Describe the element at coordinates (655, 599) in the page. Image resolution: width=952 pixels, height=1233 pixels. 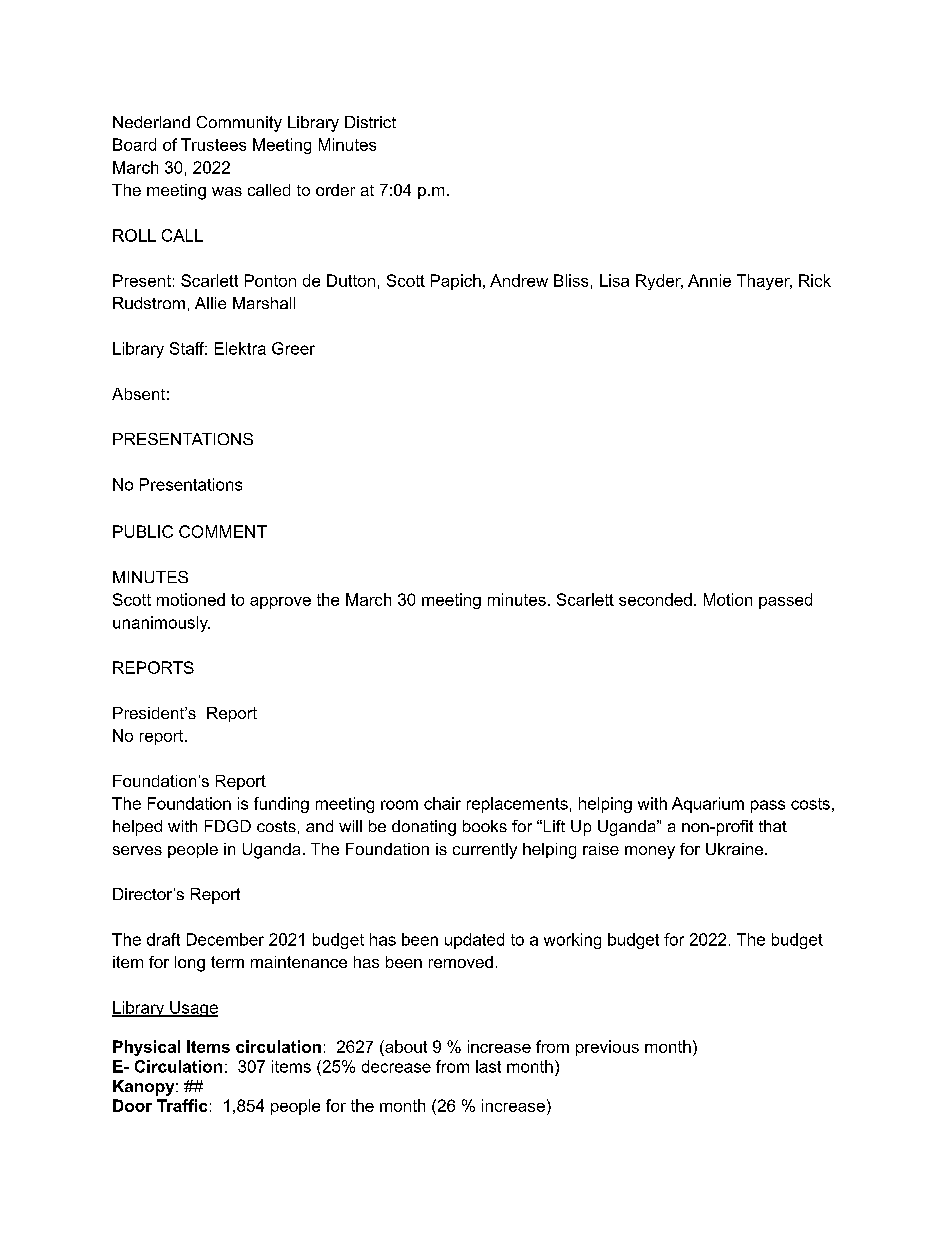
I see `seconded` at that location.
